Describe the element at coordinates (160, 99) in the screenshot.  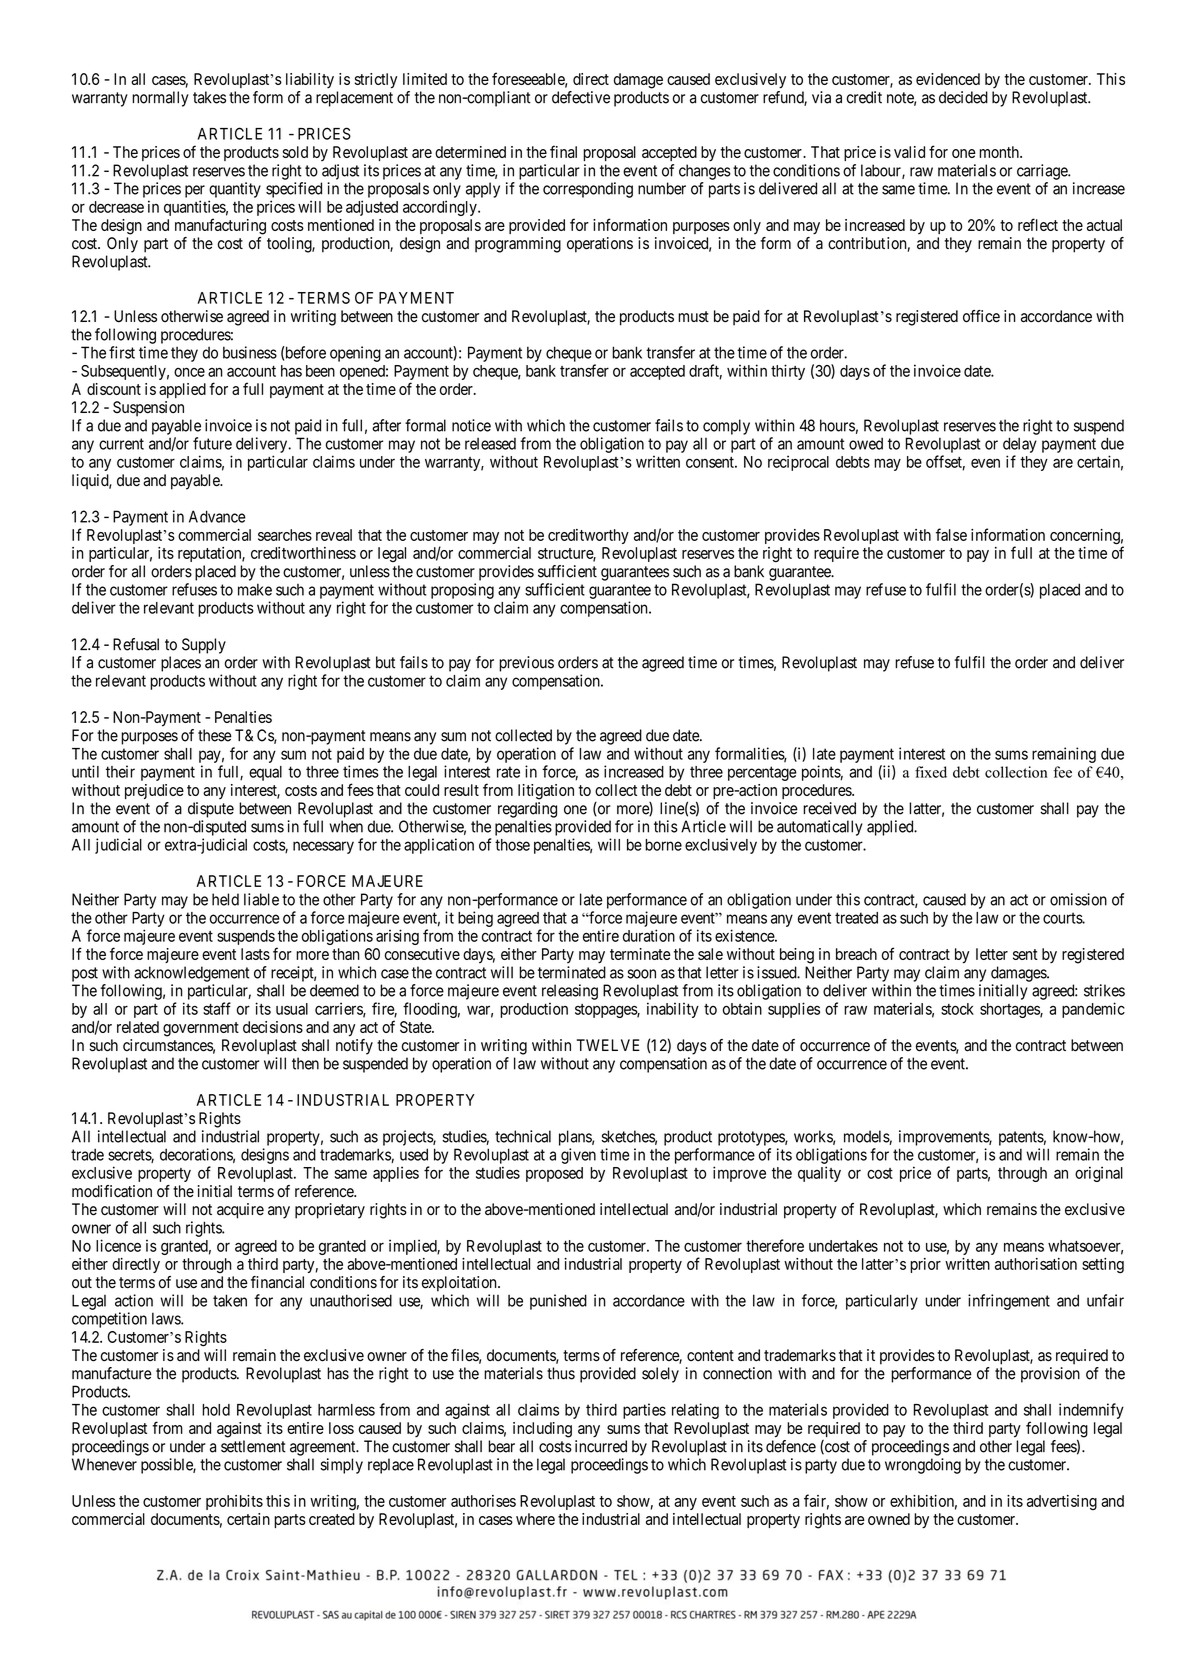
I see `normally` at that location.
